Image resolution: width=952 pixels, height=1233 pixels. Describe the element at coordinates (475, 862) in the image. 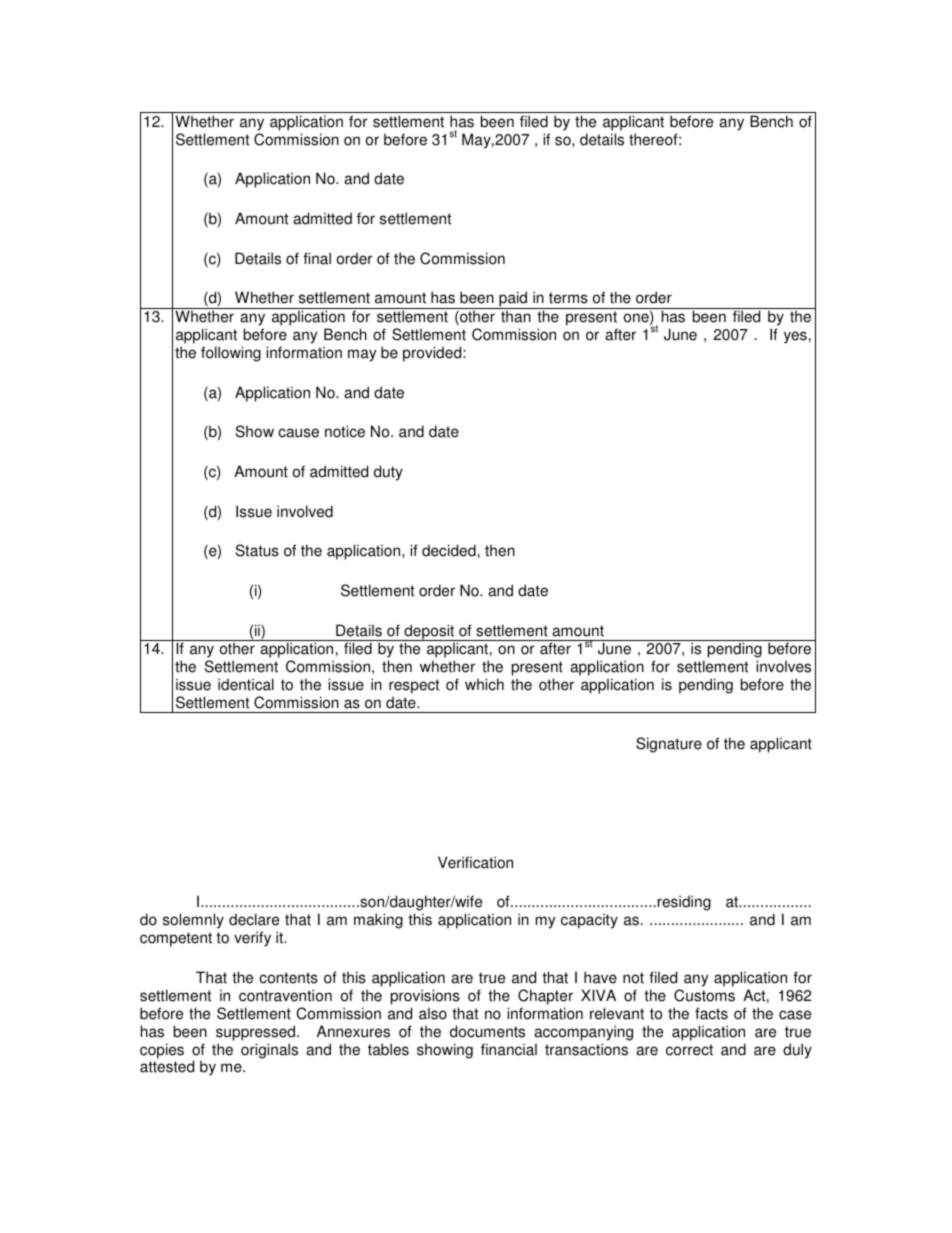

I see `Verification` at that location.
